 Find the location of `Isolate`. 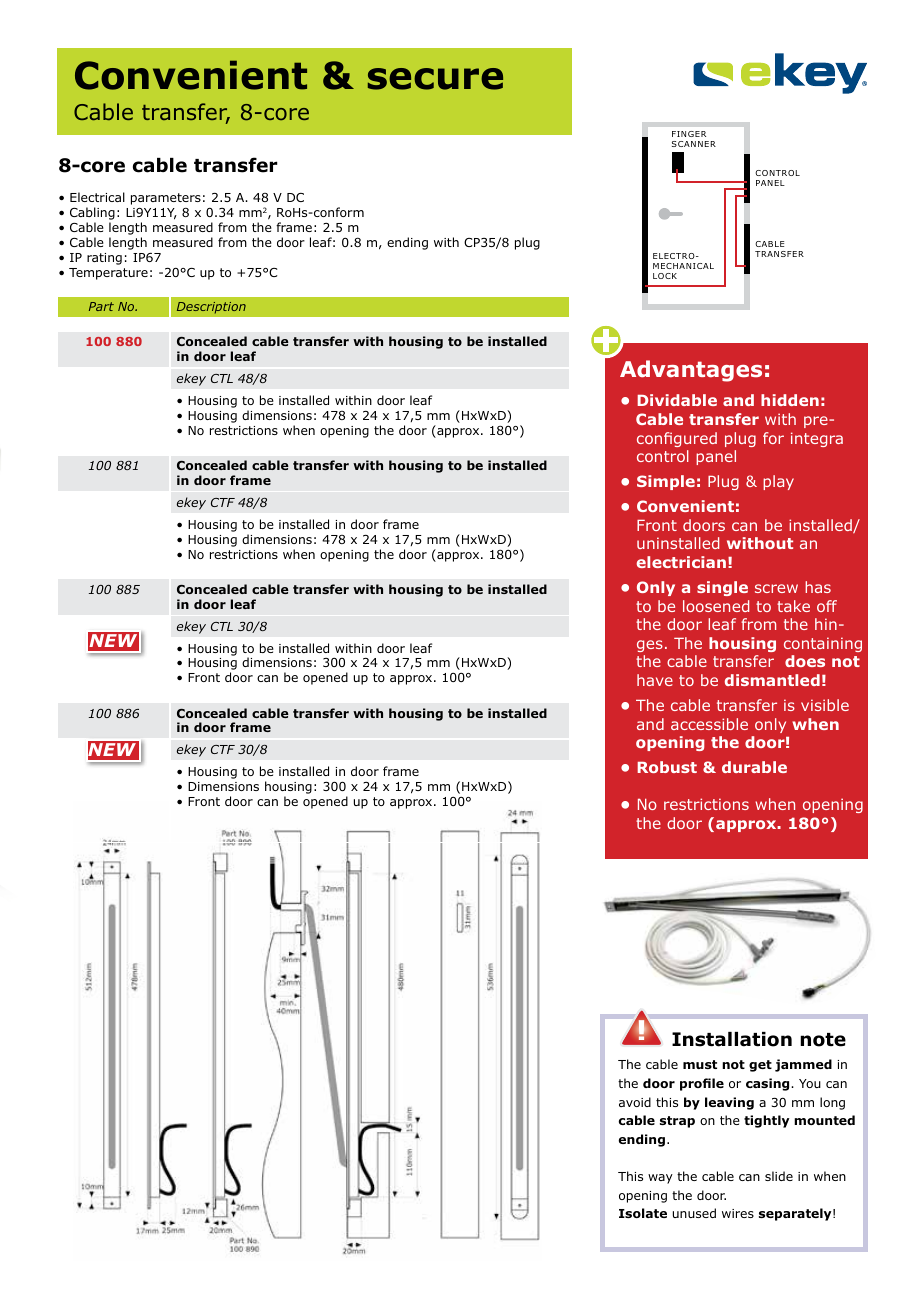

Isolate is located at coordinates (643, 1213).
